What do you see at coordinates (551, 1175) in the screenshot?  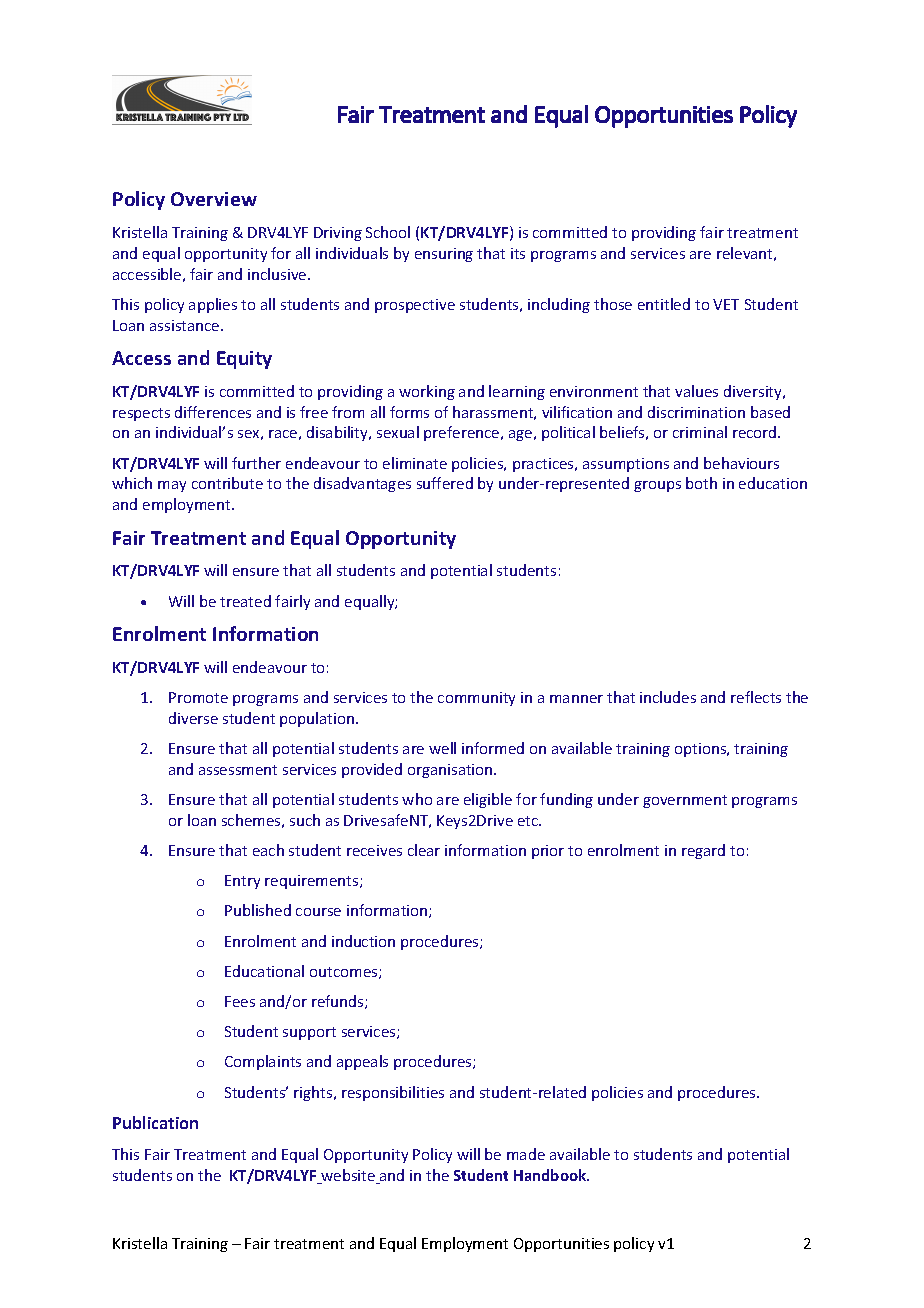 I see `Handbook` at bounding box center [551, 1175].
